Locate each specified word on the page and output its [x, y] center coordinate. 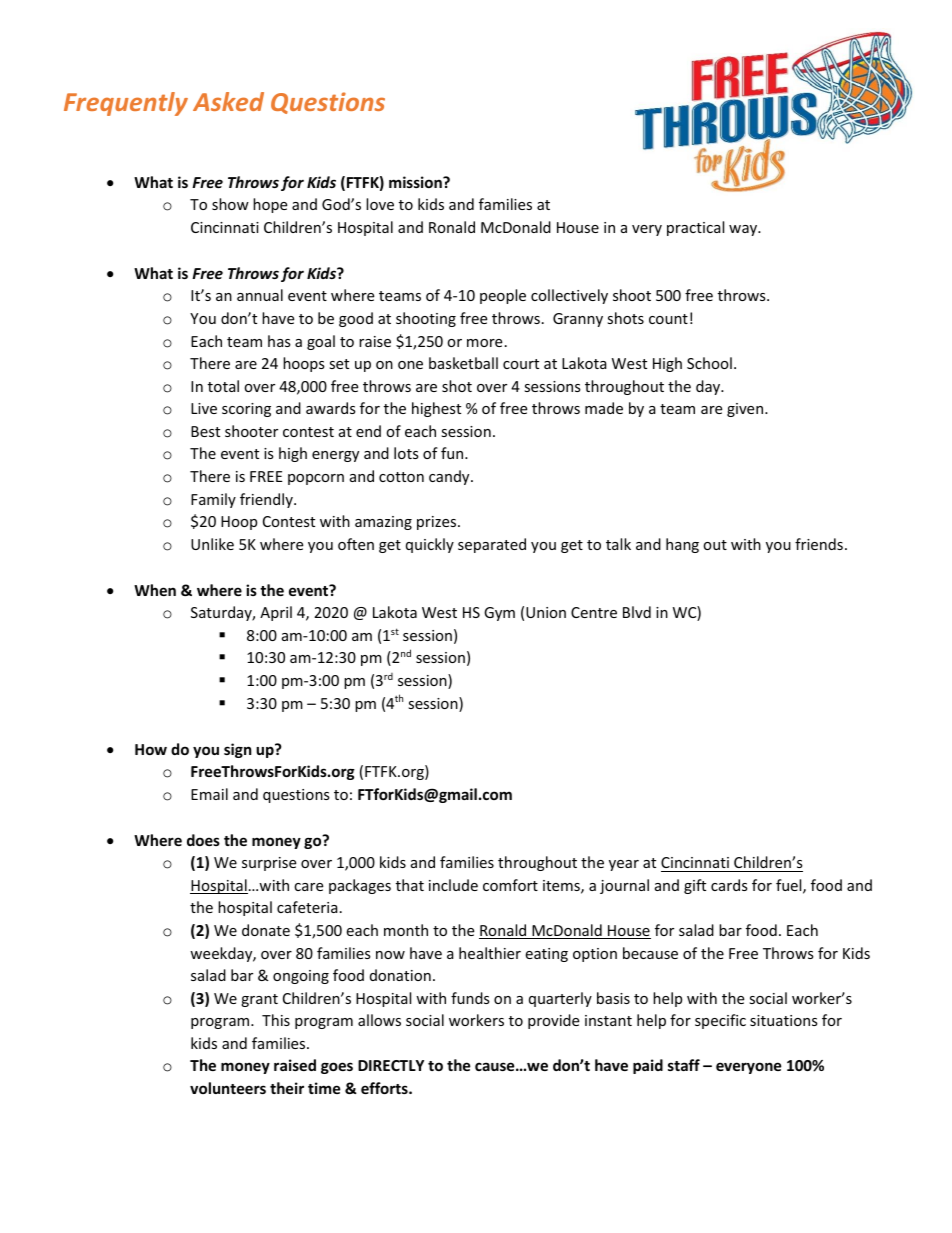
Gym [499, 614]
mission [416, 182]
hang [682, 545]
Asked [228, 101]
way [744, 230]
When [155, 590]
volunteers [228, 1088]
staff [684, 1065]
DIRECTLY [391, 1065]
